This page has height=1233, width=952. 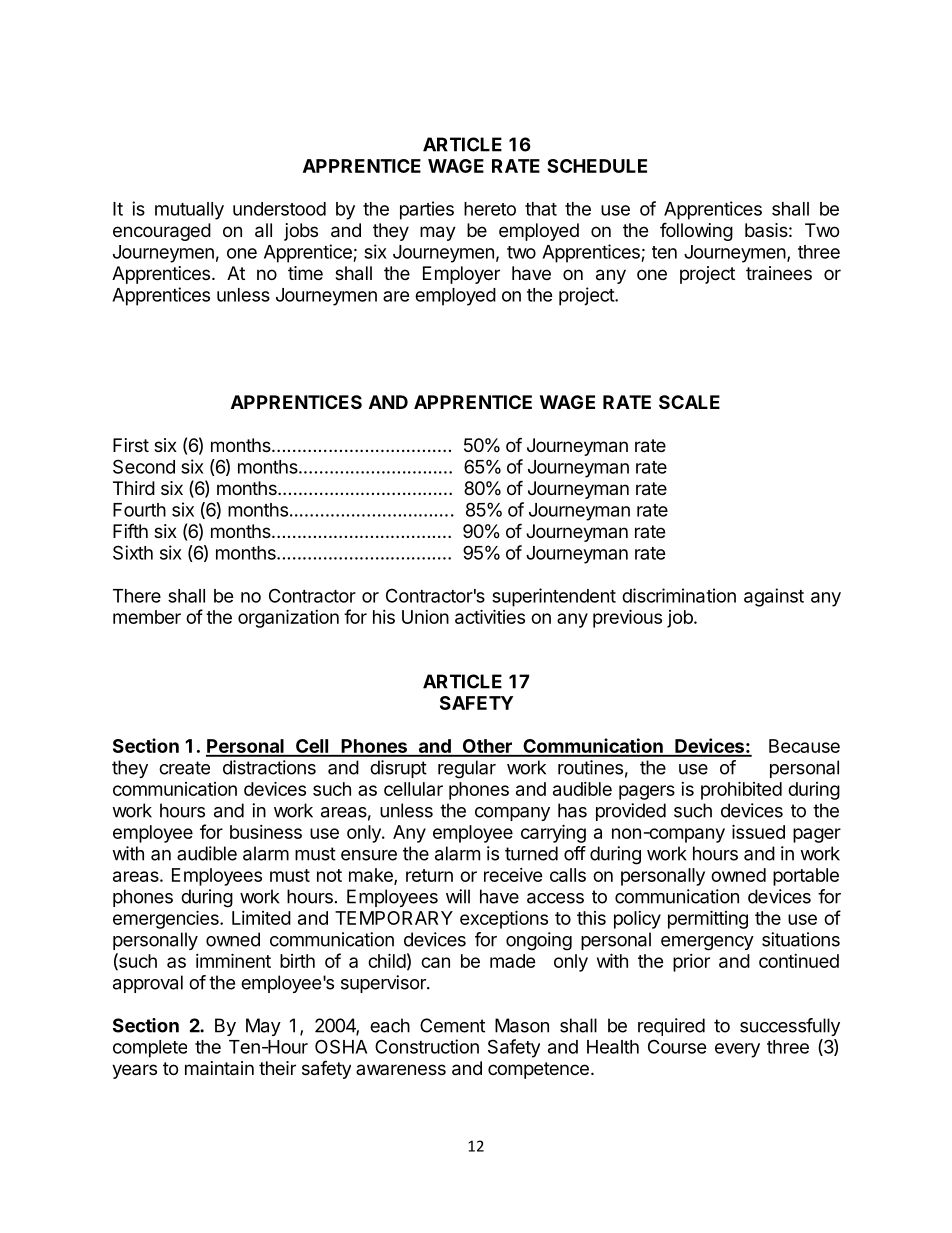 I want to click on following, so click(x=696, y=231).
